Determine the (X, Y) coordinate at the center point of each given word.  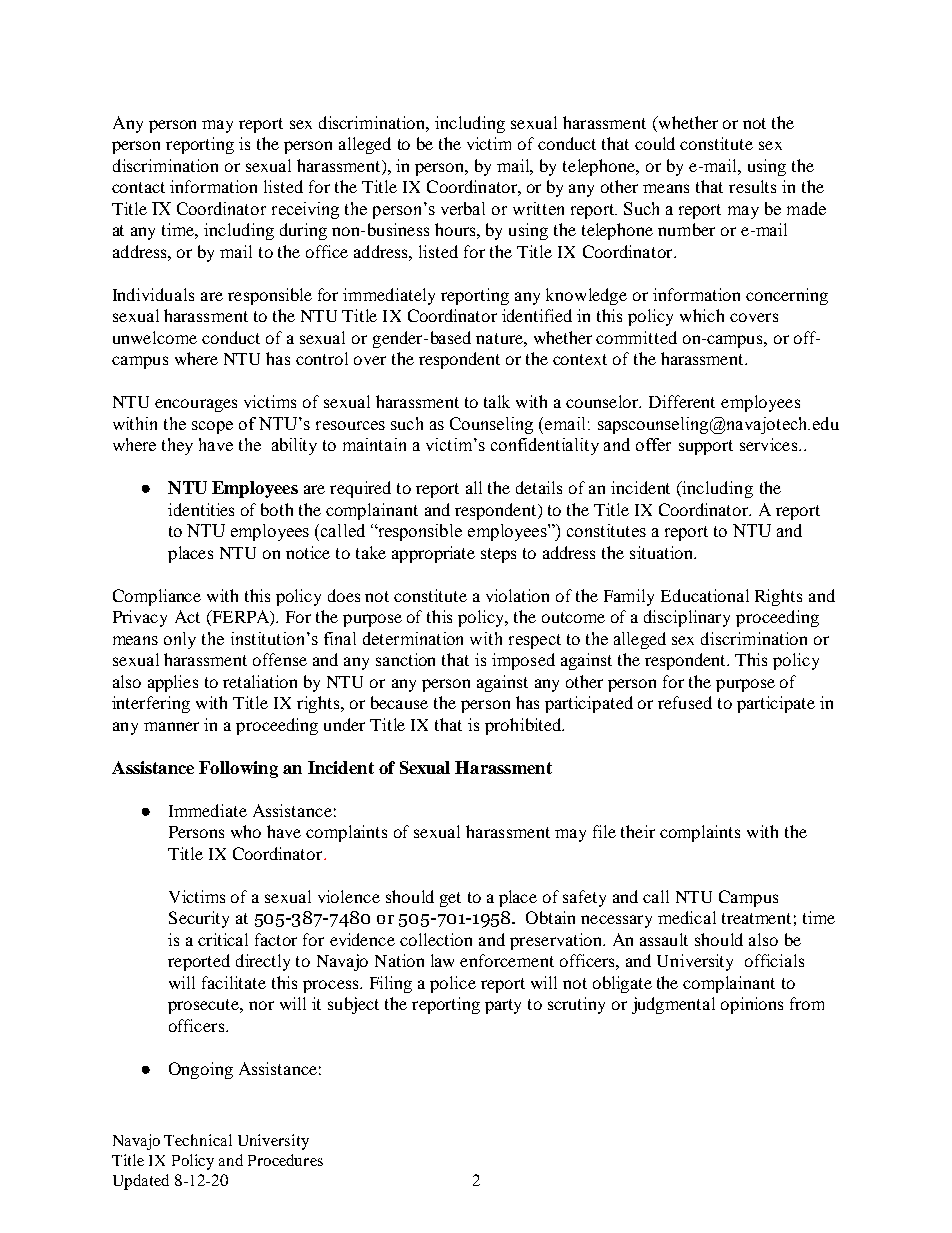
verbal (463, 208)
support (706, 447)
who (246, 831)
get (450, 899)
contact (138, 187)
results (752, 186)
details (539, 487)
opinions (752, 1005)
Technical (198, 1140)
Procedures (285, 1160)
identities (201, 509)
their (638, 831)
